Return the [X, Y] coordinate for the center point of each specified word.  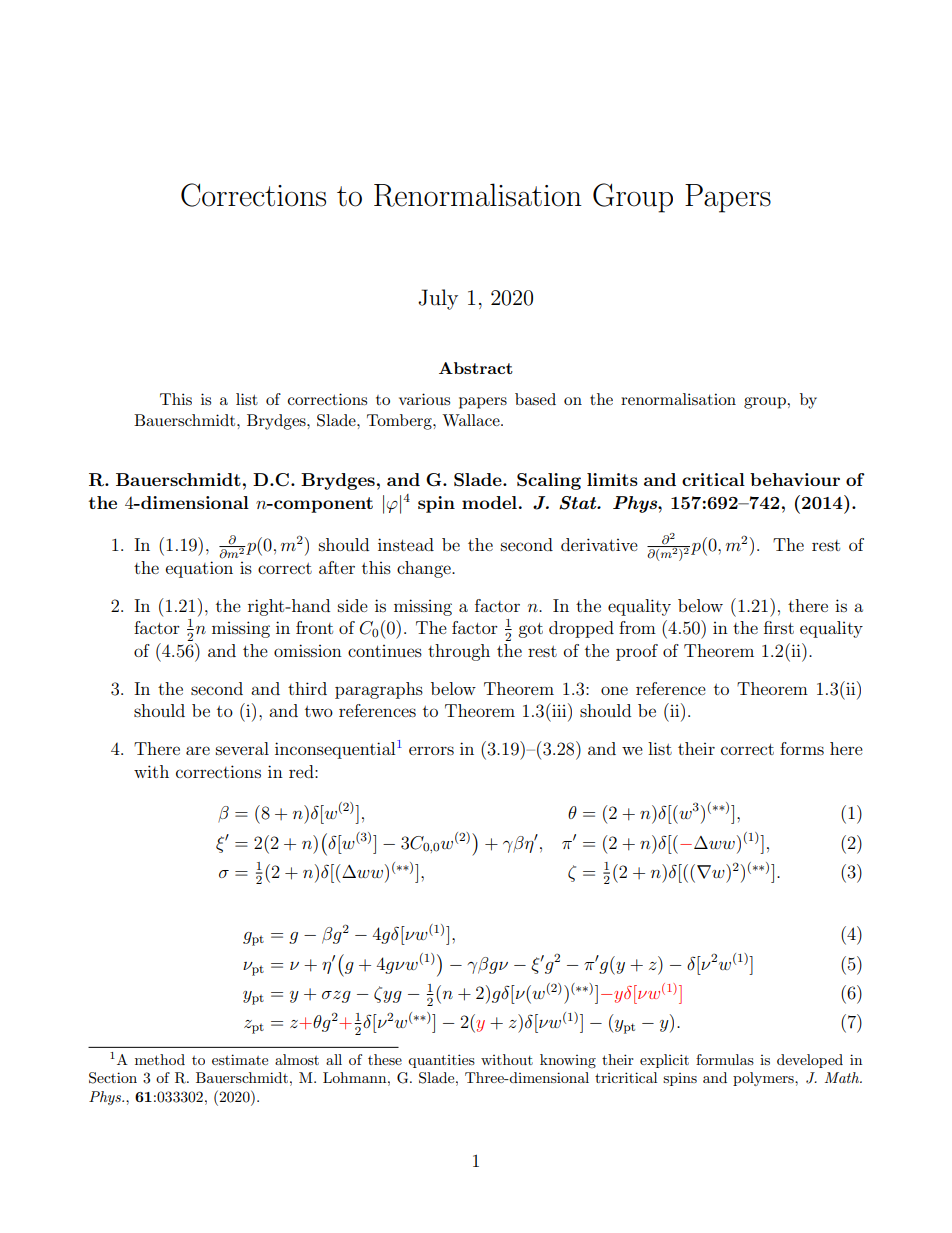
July [438, 299]
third [307, 688]
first [779, 627]
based [535, 399]
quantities [441, 1061]
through [459, 652]
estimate [240, 1059]
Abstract [476, 368]
